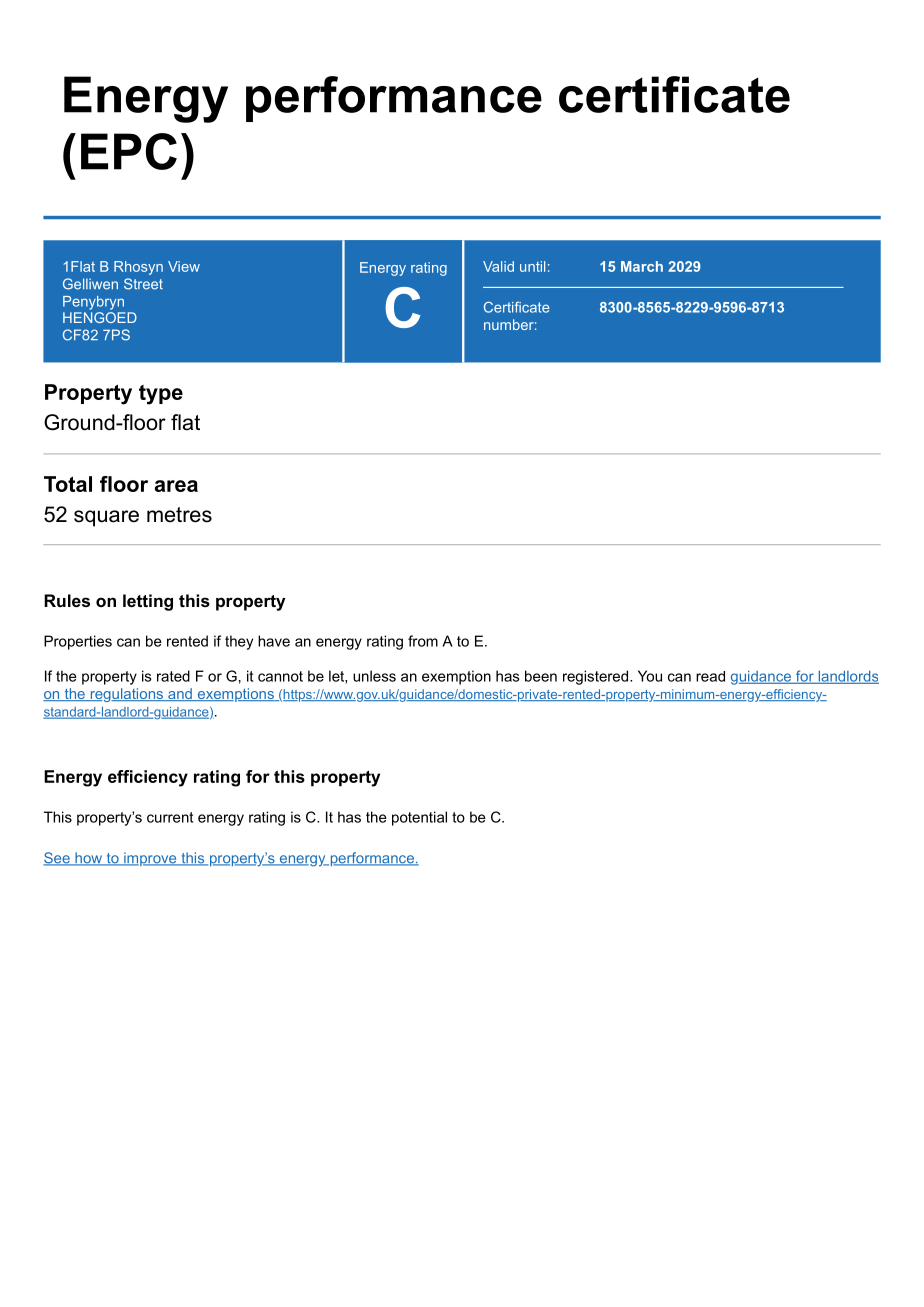 The width and height of the page is (924, 1307). What do you see at coordinates (179, 515) in the page?
I see `metres` at bounding box center [179, 515].
